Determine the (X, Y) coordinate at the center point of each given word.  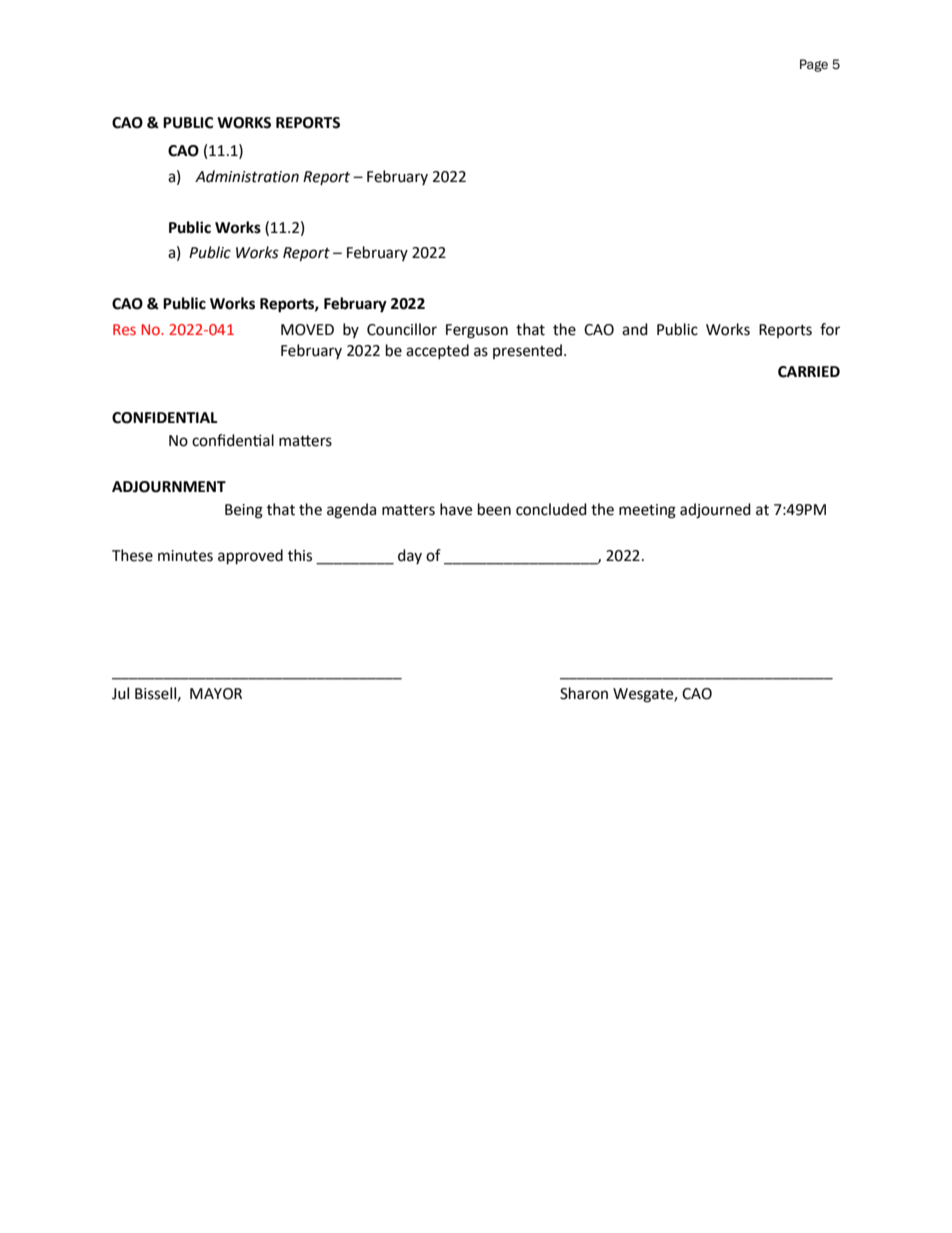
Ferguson (477, 331)
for (830, 329)
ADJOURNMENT (169, 487)
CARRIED (809, 372)
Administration (247, 176)
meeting (647, 511)
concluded (551, 509)
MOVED (307, 330)
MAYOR (216, 694)
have (456, 509)
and (635, 329)
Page (814, 65)
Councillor (402, 329)
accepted (437, 351)
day (410, 556)
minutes (185, 556)
